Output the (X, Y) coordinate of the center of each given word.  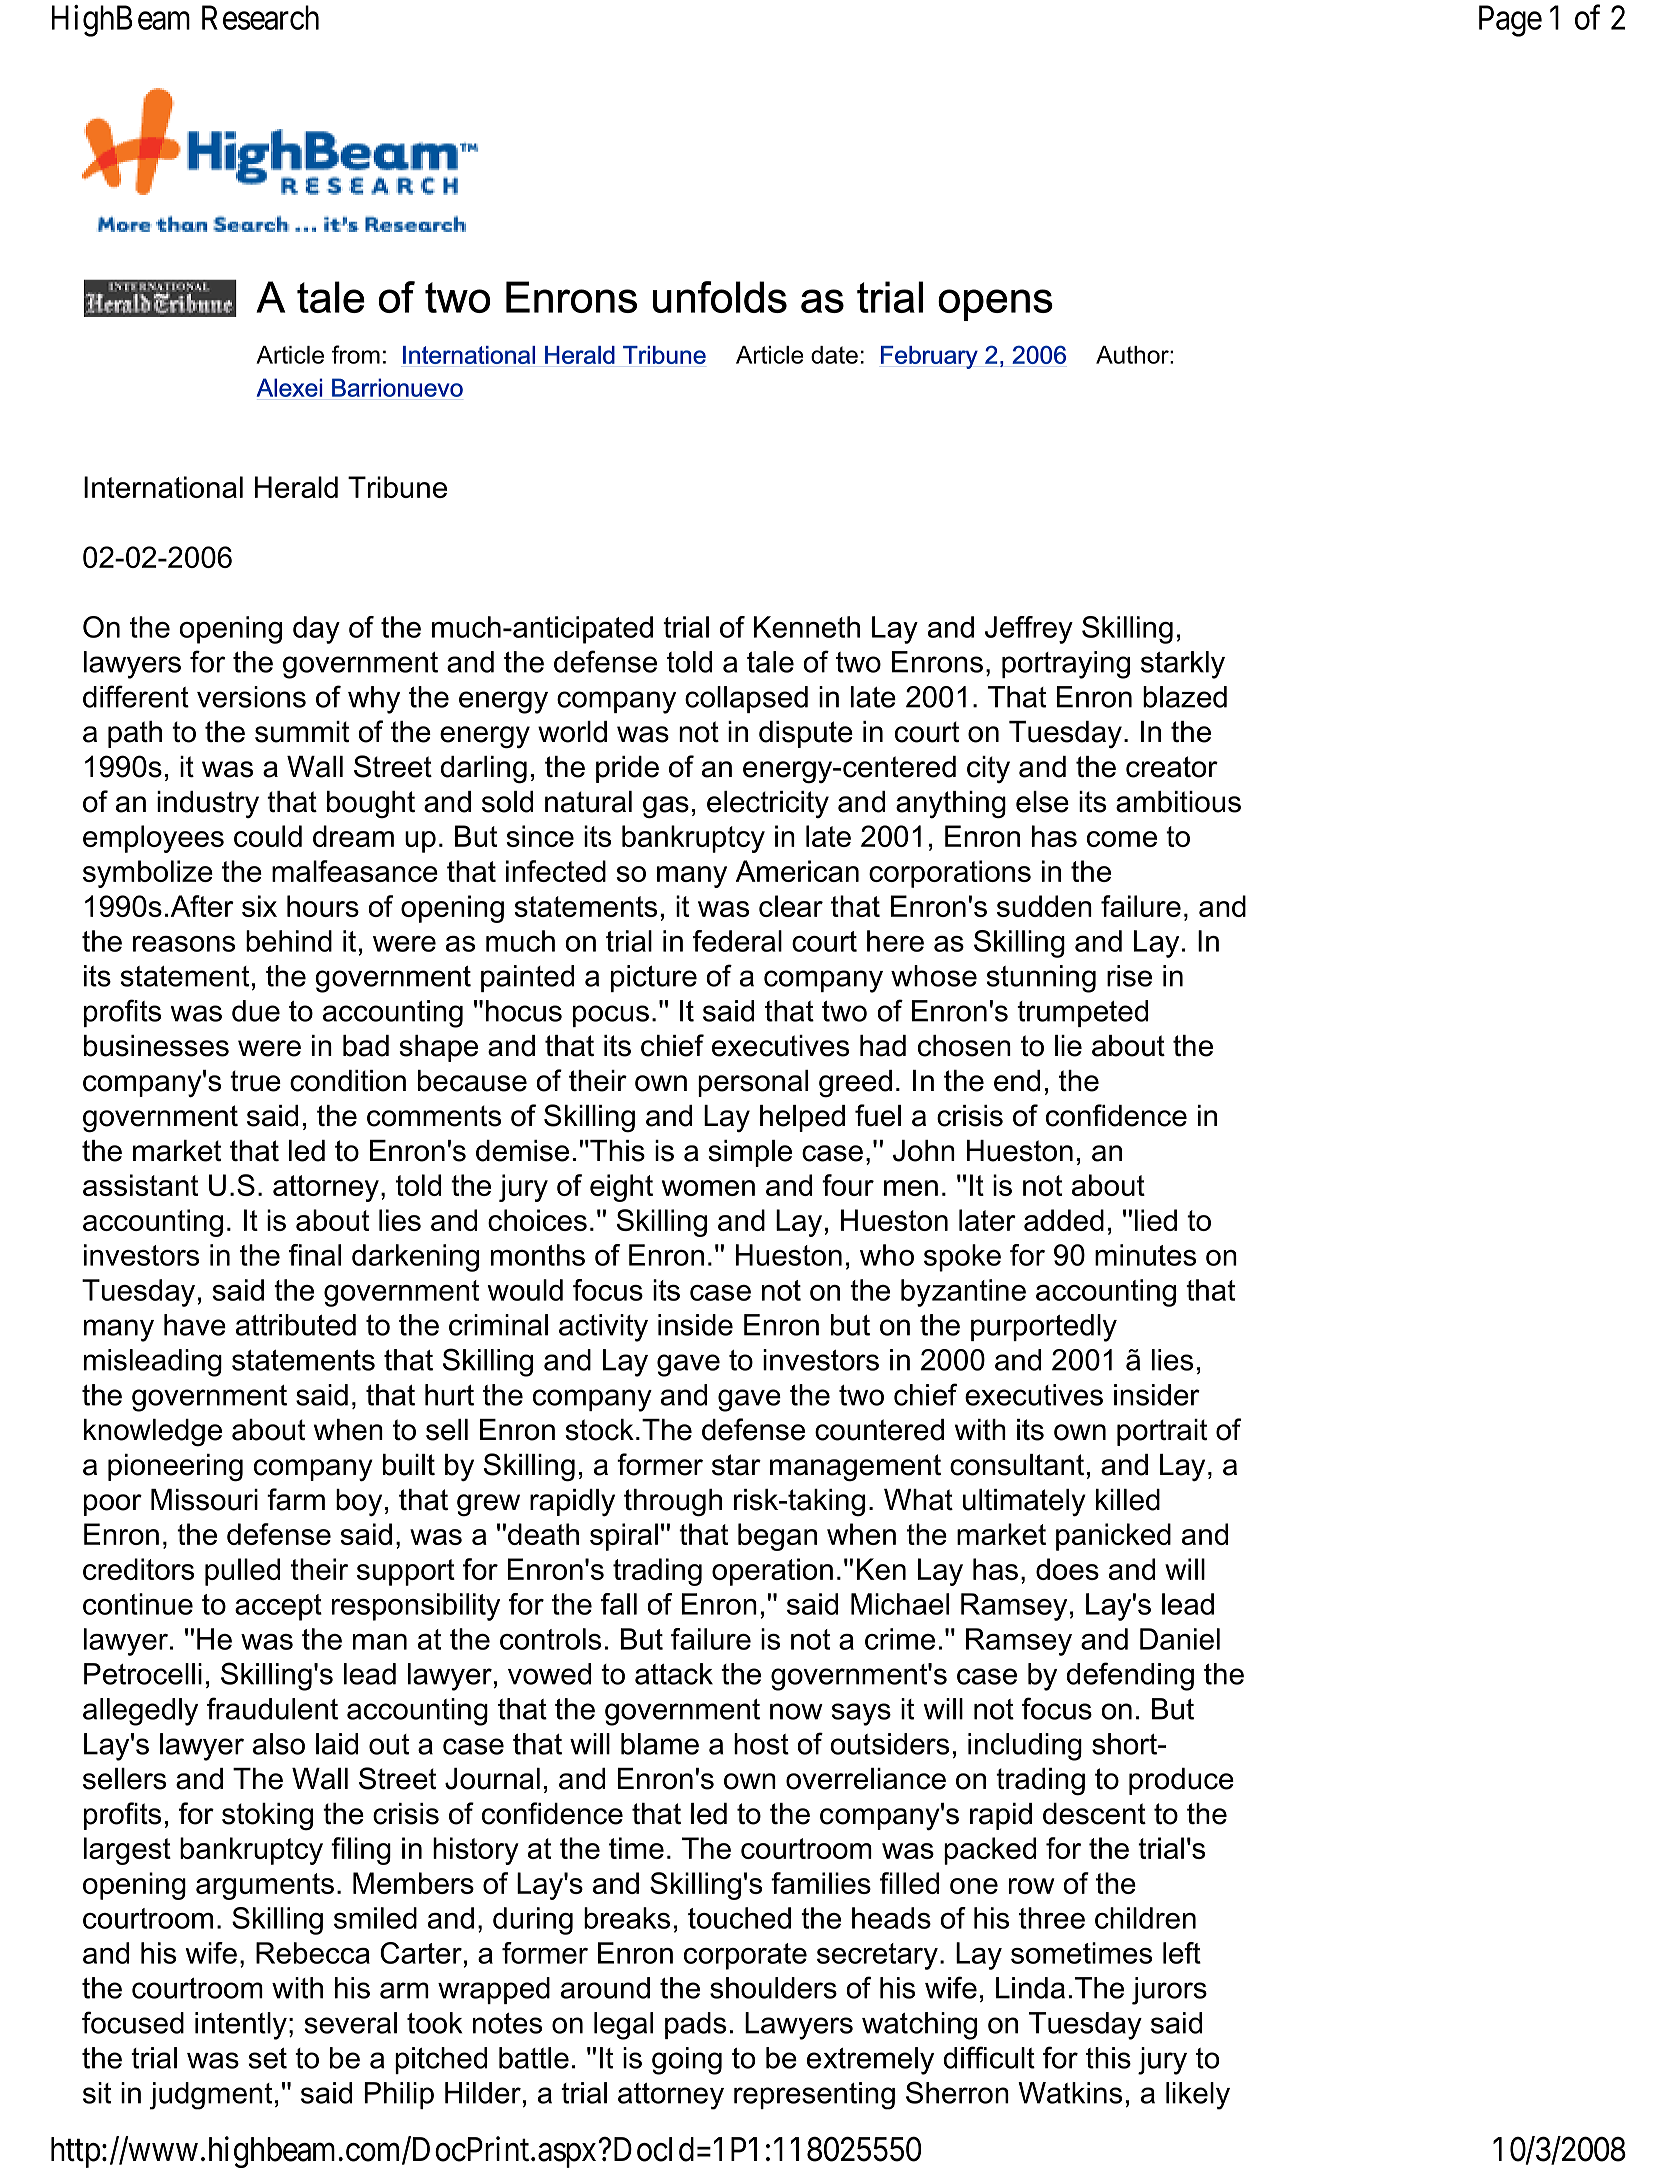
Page (1510, 21)
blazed (1185, 697)
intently (241, 2026)
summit (302, 732)
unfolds (720, 297)
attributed (296, 1325)
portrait (1162, 1432)
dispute (806, 734)
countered (879, 1430)
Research (260, 17)
